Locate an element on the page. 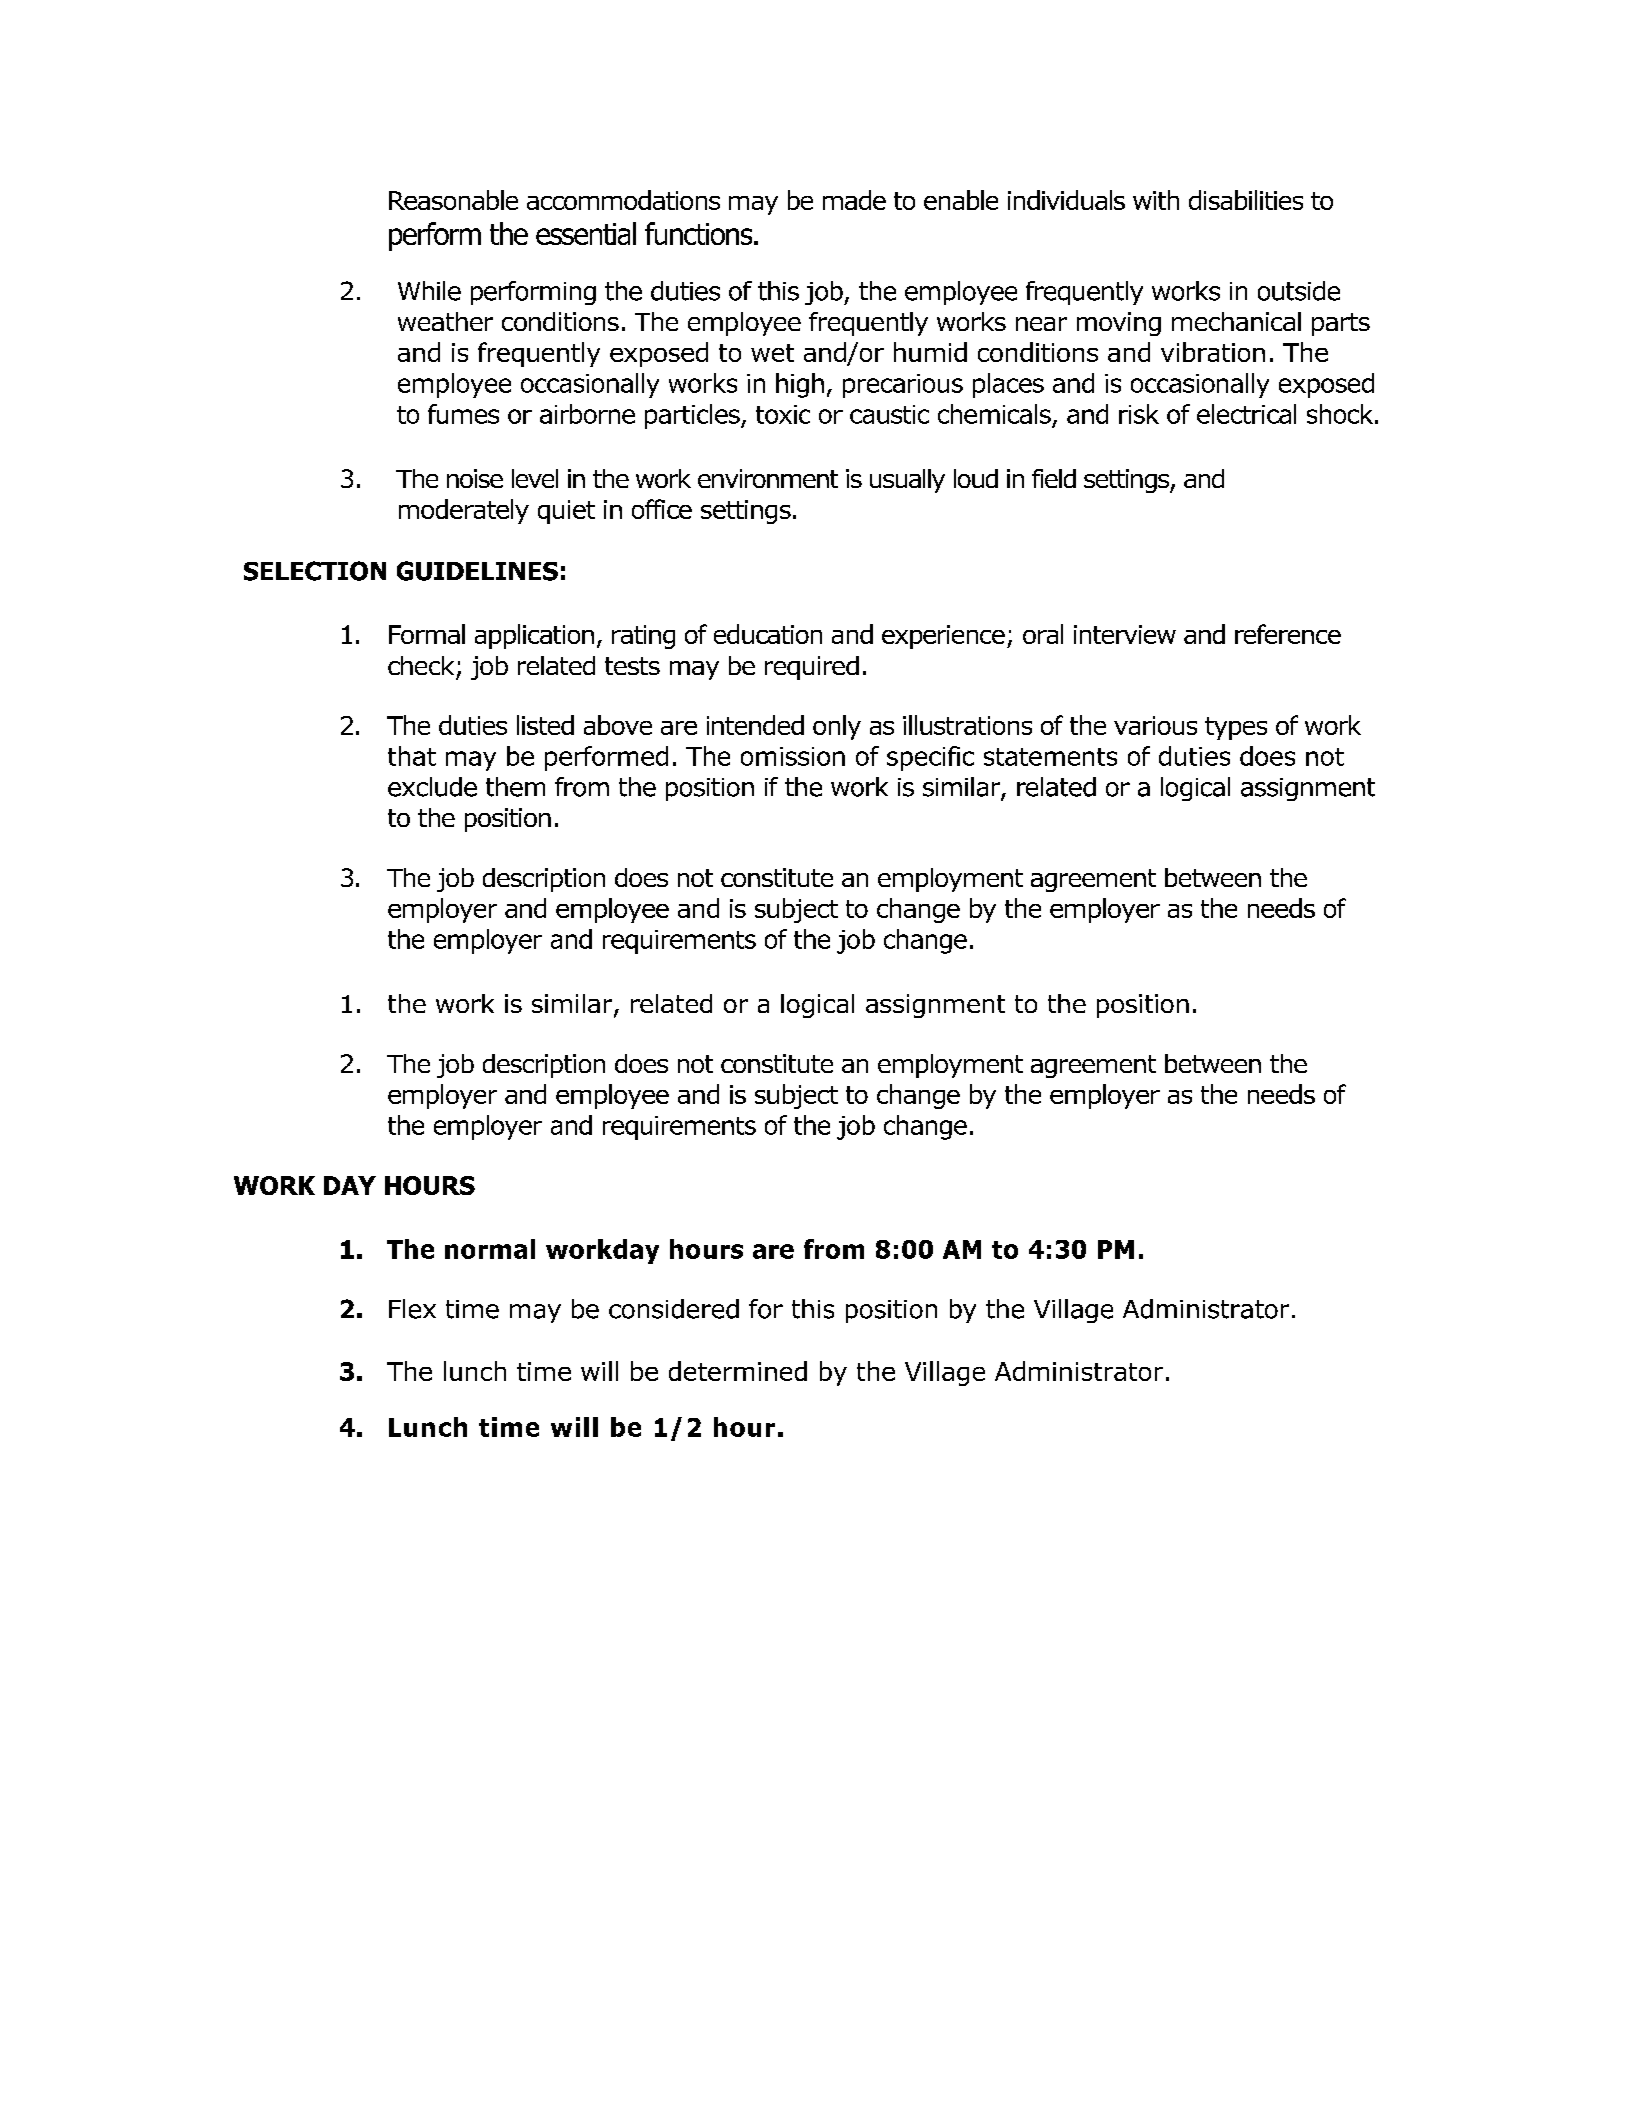 This document has height=2116, width=1635. Flex is located at coordinates (412, 1309).
